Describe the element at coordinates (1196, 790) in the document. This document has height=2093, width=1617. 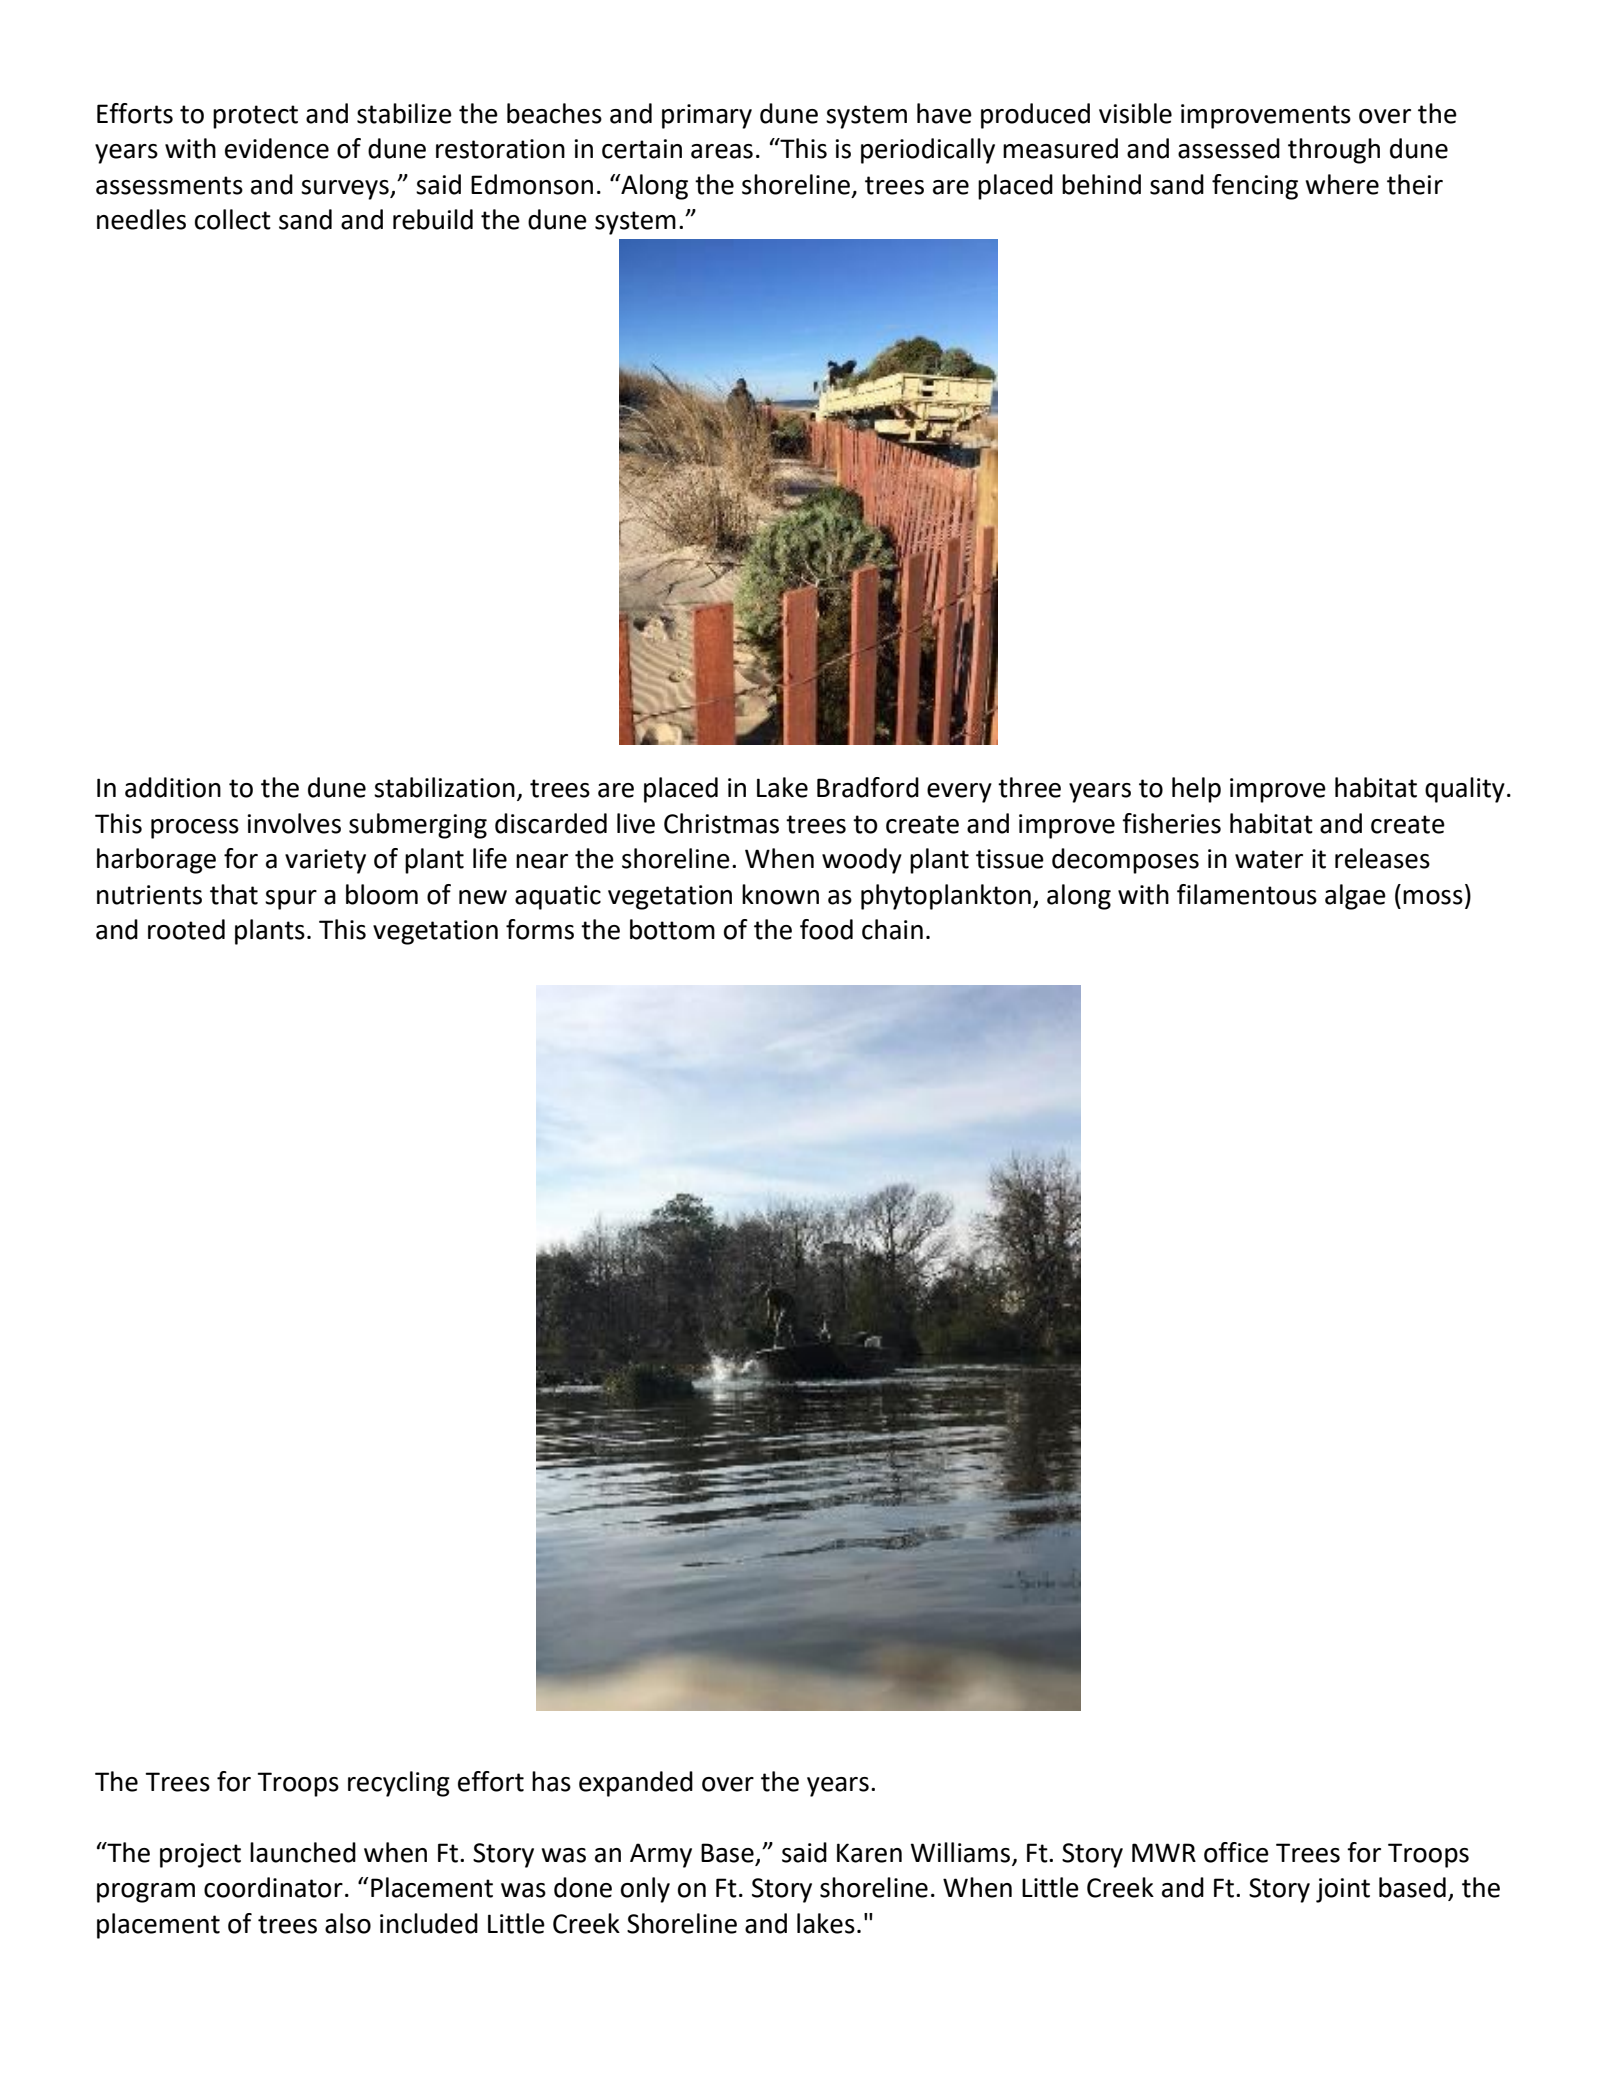
I see `help` at that location.
